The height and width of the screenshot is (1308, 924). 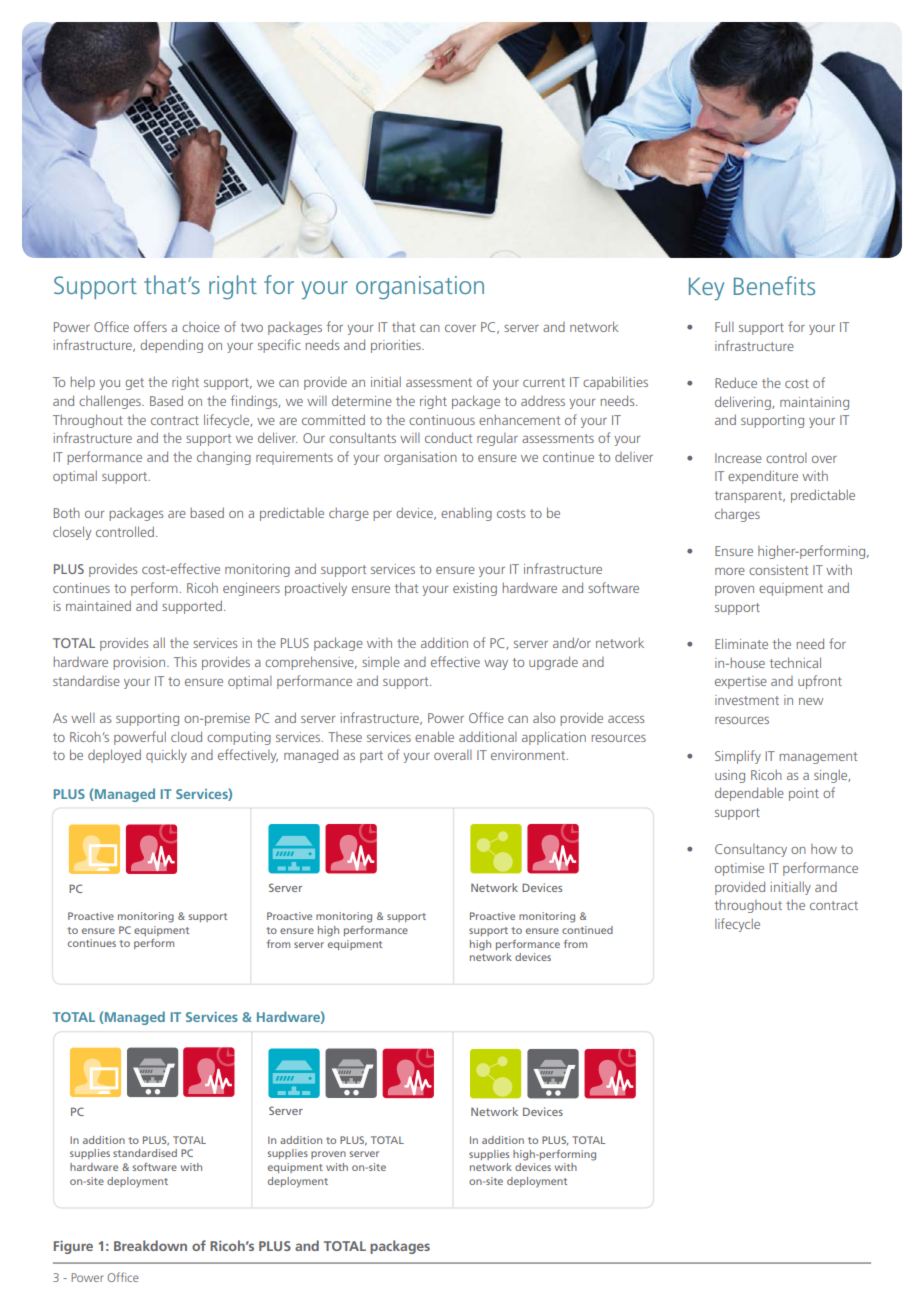 What do you see at coordinates (397, 346) in the screenshot?
I see `priorities` at bounding box center [397, 346].
